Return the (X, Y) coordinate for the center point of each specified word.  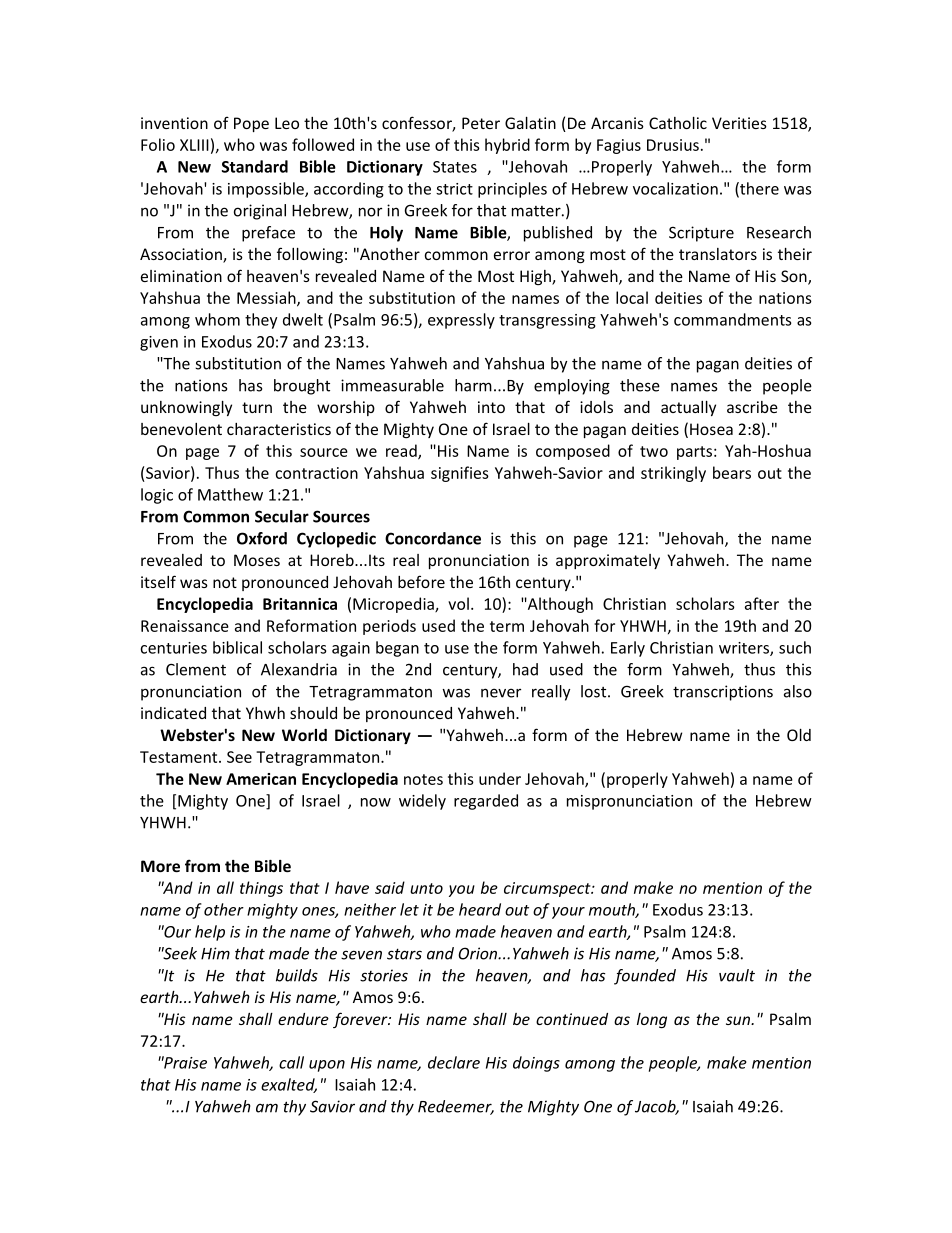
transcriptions (723, 693)
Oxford (262, 538)
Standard (255, 166)
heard (480, 909)
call (291, 1062)
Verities (739, 123)
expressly (461, 321)
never (501, 693)
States (455, 167)
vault (737, 975)
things (261, 889)
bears (732, 472)
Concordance (433, 538)
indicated (173, 713)
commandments (732, 319)
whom (217, 319)
